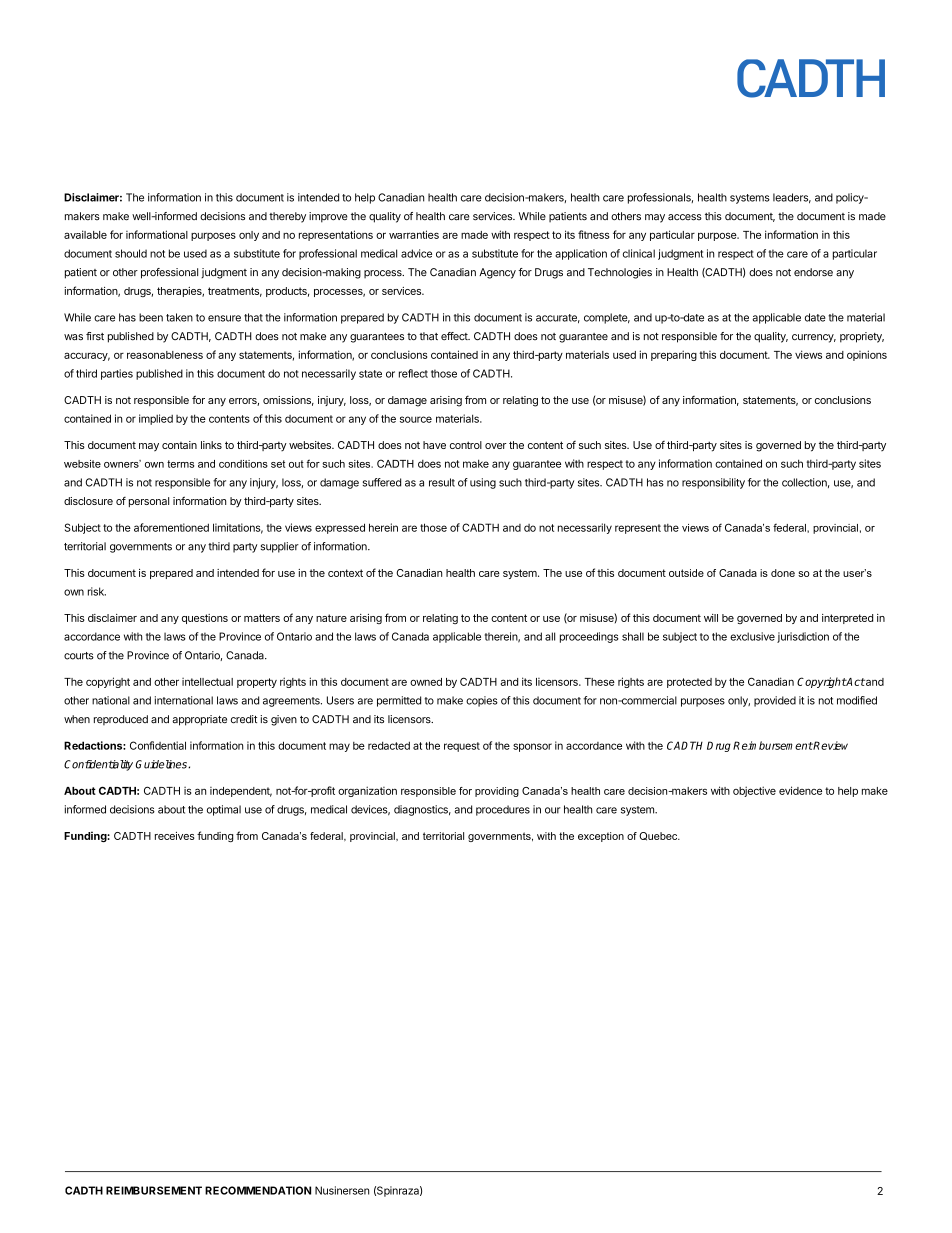 The width and height of the screenshot is (952, 1233). What do you see at coordinates (497, 273) in the screenshot?
I see `Agency` at bounding box center [497, 273].
